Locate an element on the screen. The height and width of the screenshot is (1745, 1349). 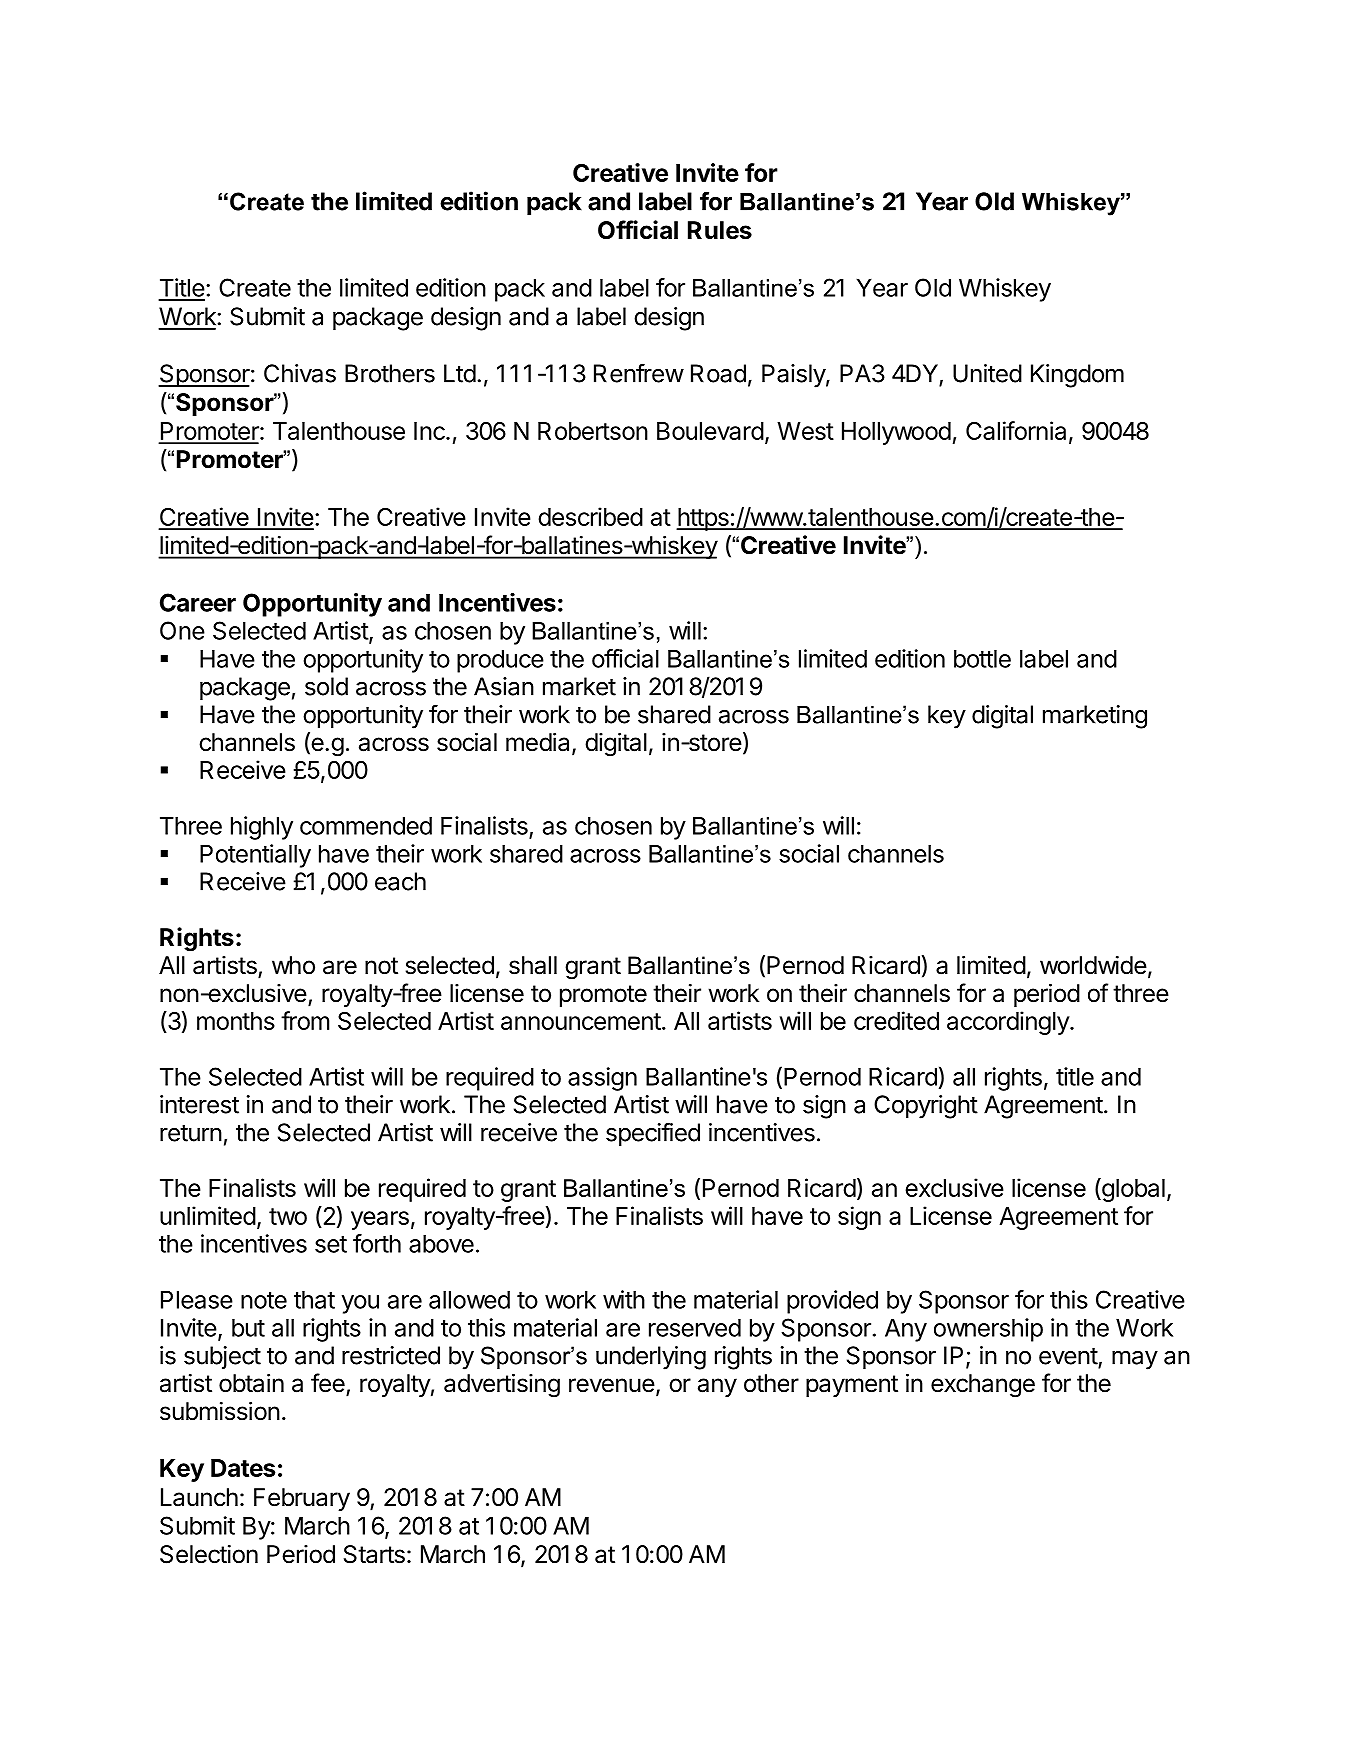
February is located at coordinates (302, 1499).
